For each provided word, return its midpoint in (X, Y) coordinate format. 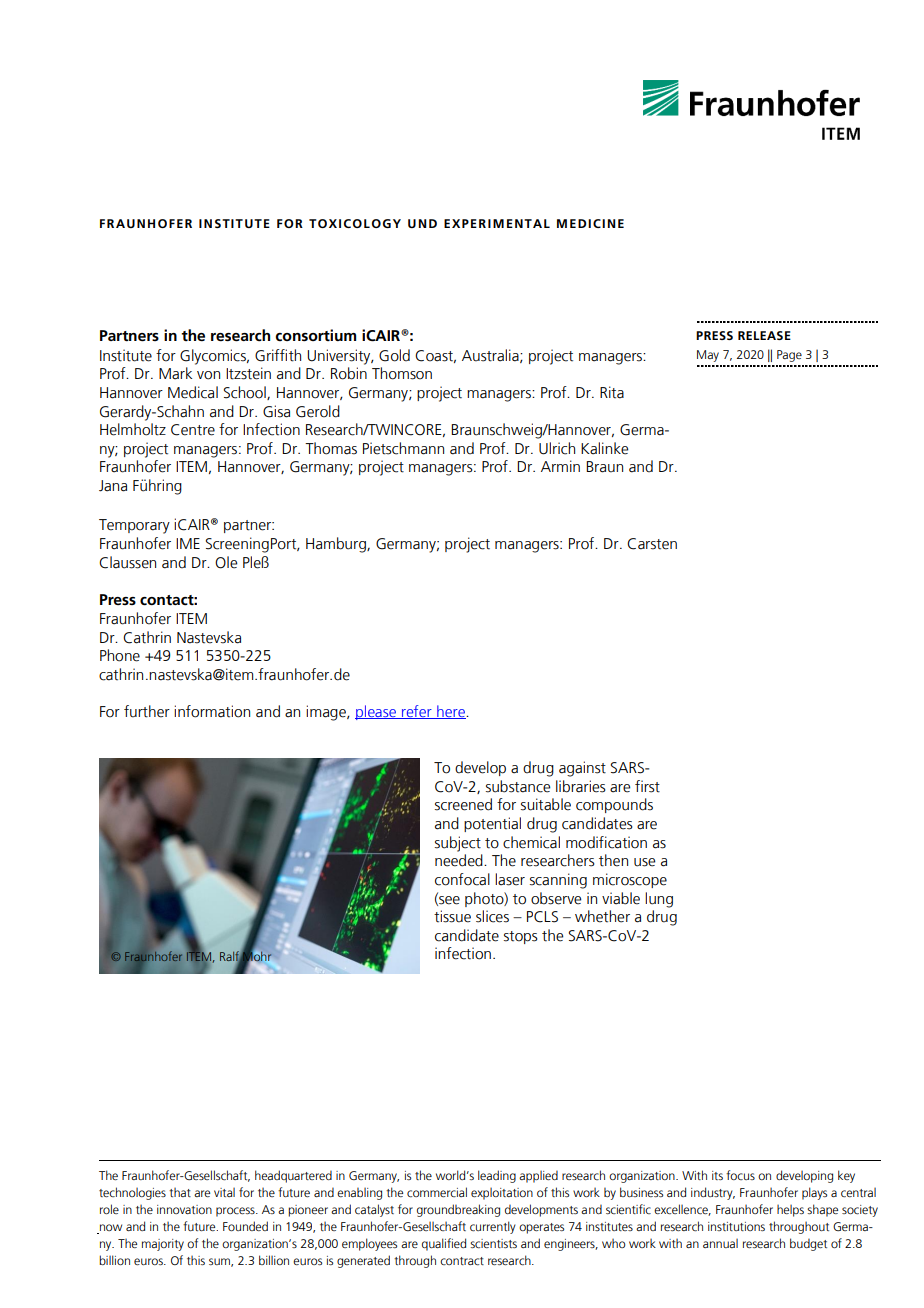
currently (493, 1227)
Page (789, 356)
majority (163, 1245)
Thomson (402, 373)
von (208, 375)
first (647, 786)
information (212, 711)
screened (463, 804)
